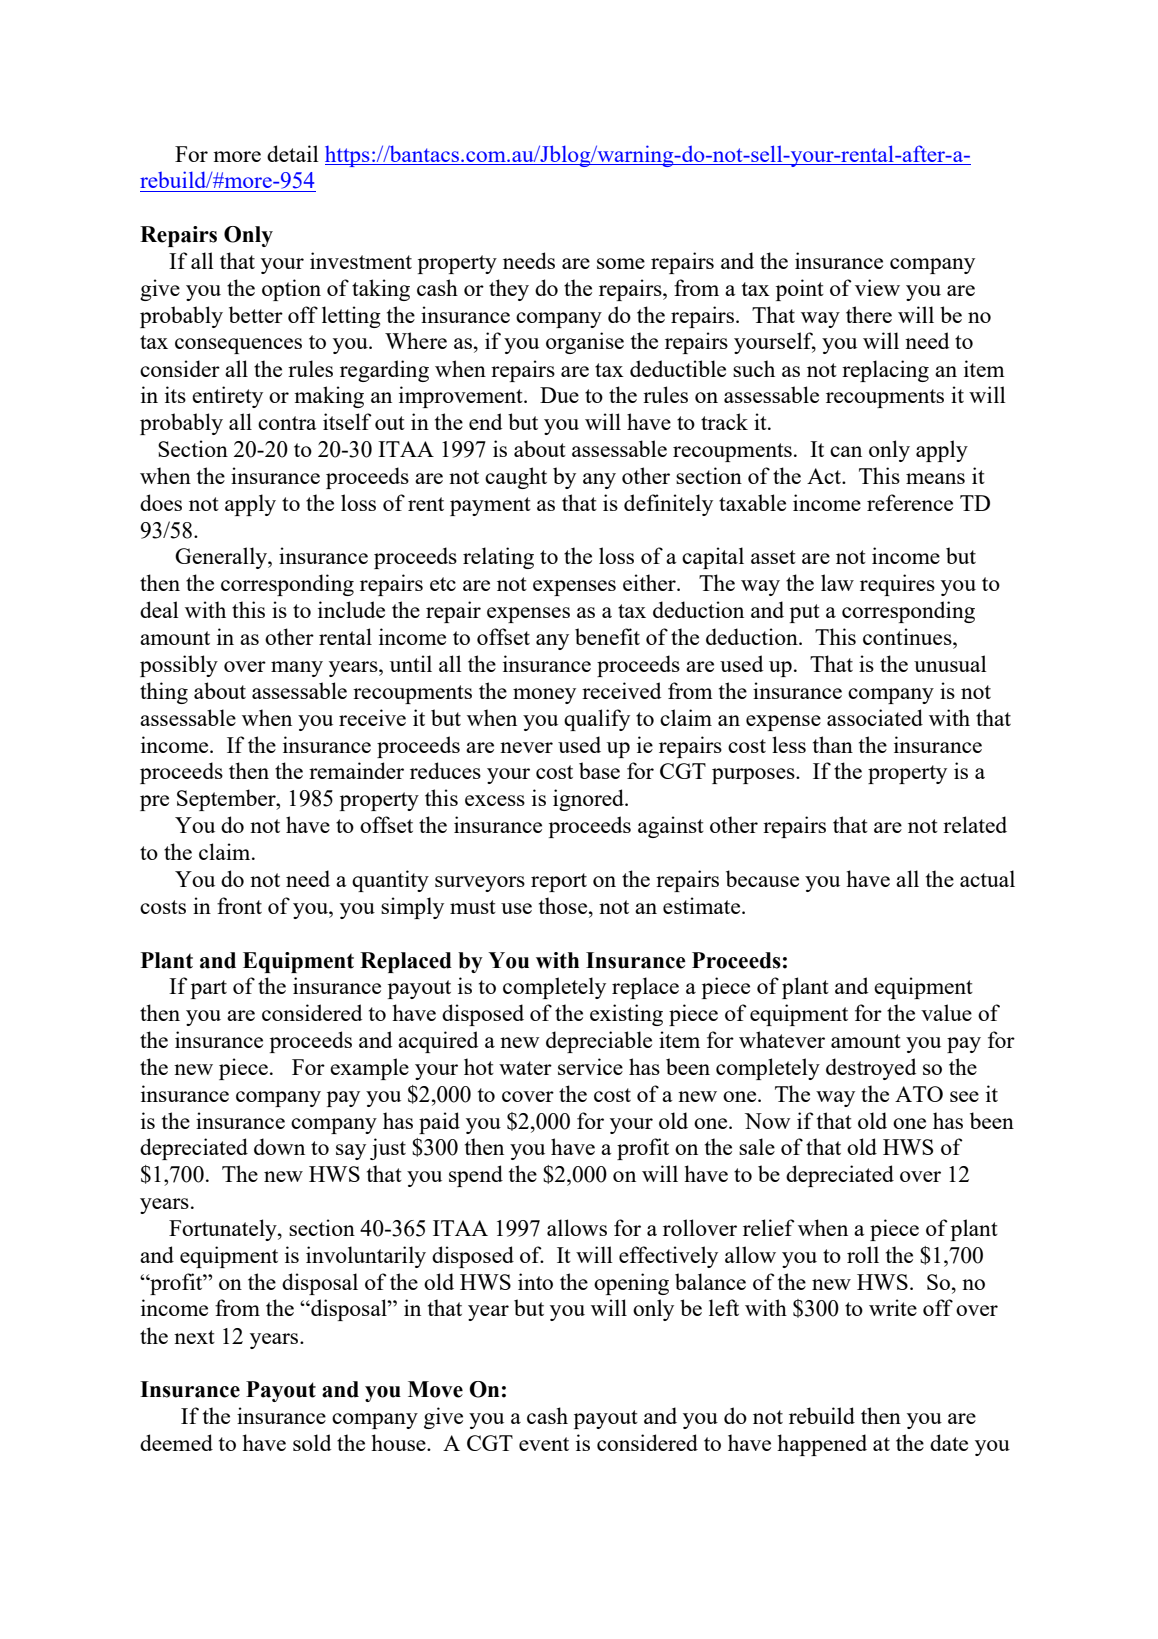 The height and width of the image is (1639, 1158). I want to click on some, so click(621, 263).
